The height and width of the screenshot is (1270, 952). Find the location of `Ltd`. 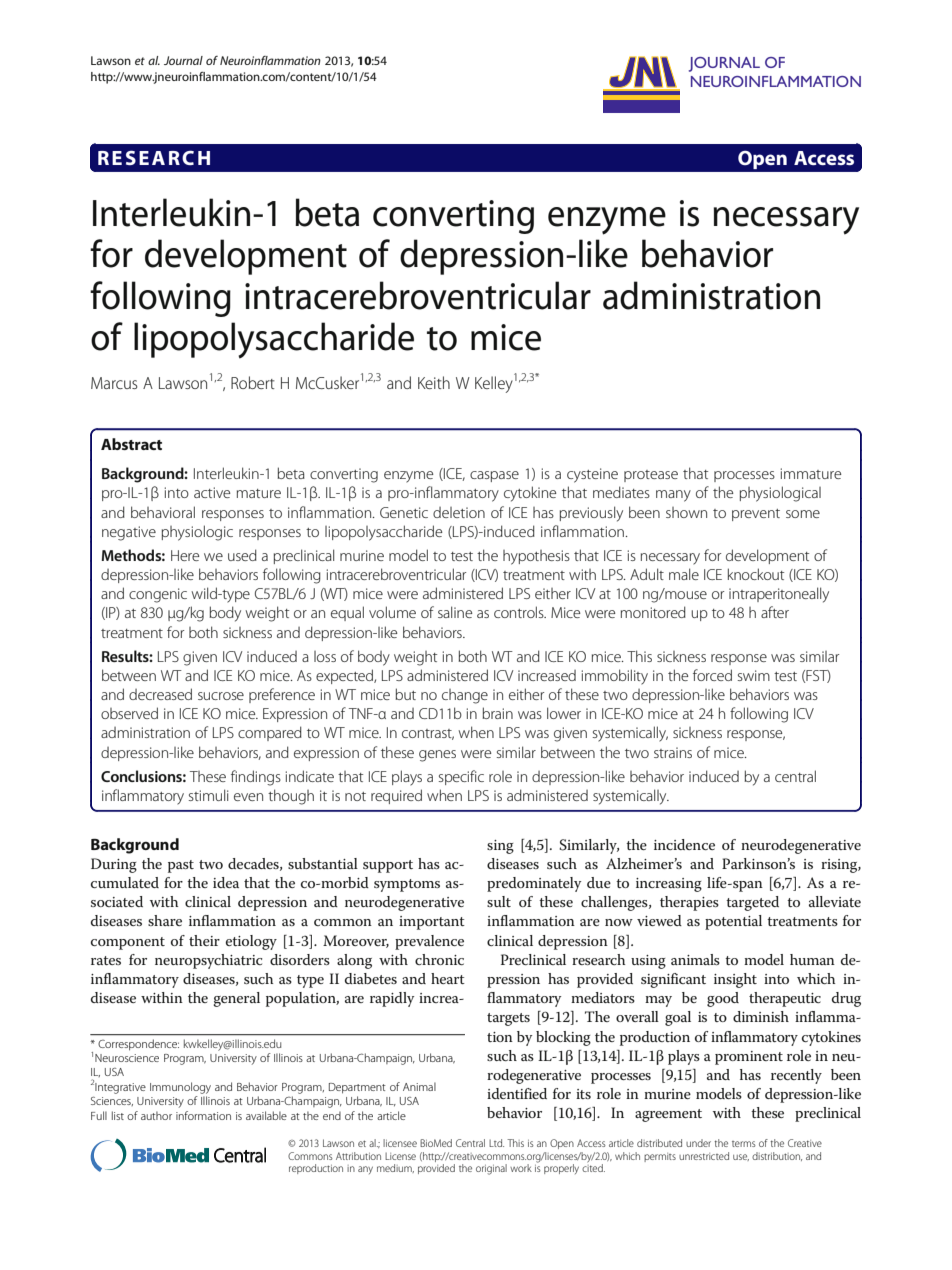

Ltd is located at coordinates (496, 1143).
